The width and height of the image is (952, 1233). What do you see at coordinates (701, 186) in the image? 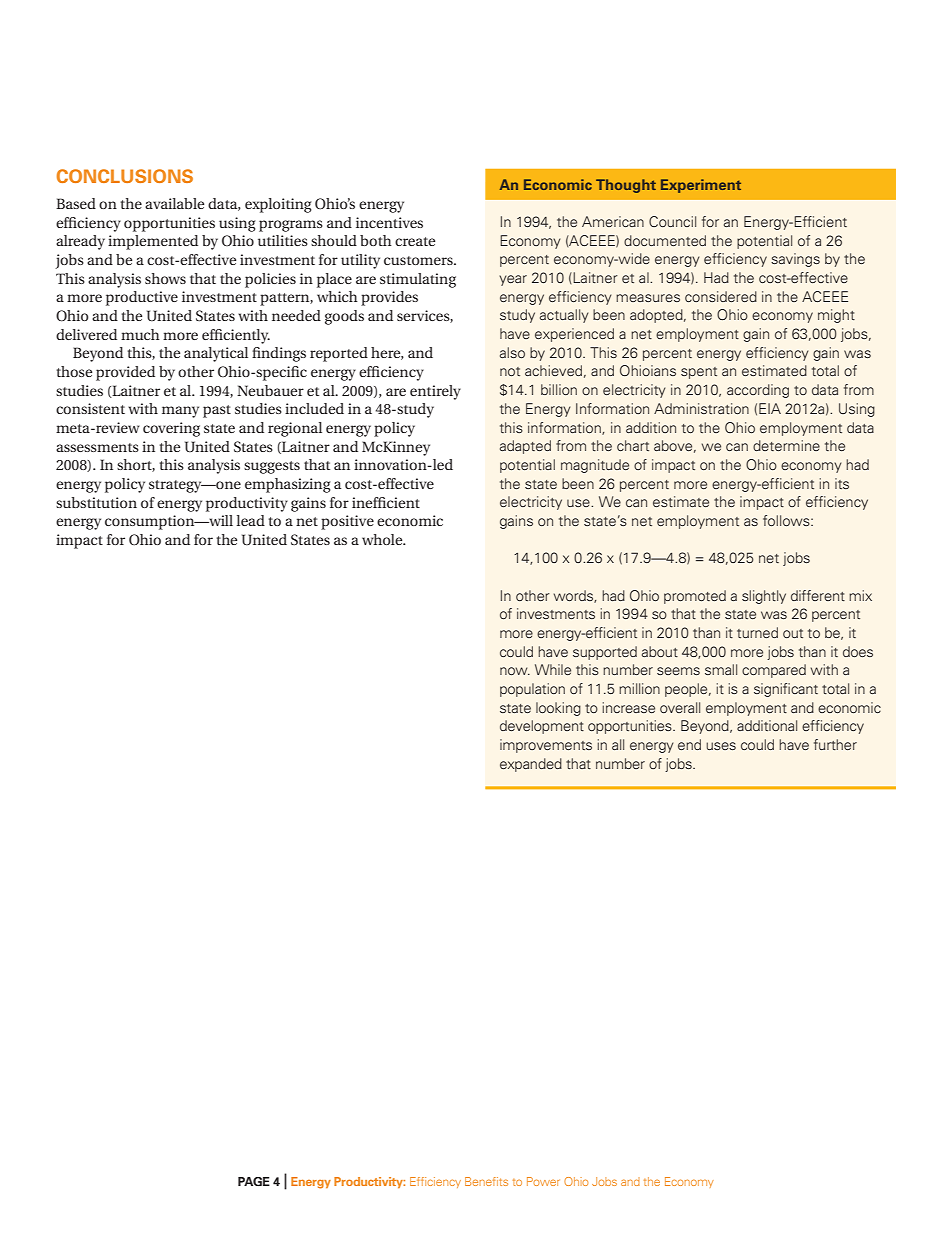
I see `Experiment` at bounding box center [701, 186].
